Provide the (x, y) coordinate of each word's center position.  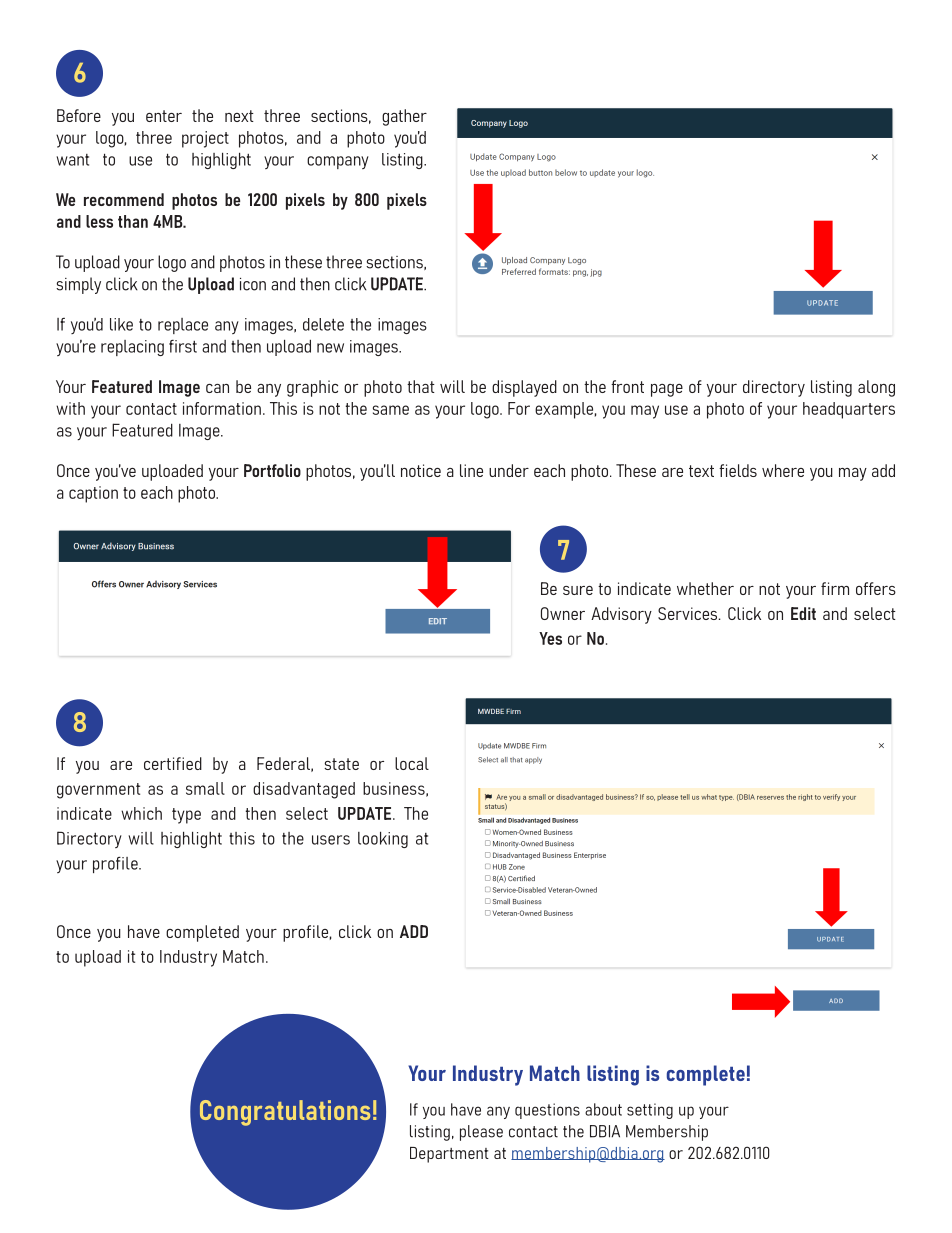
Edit (803, 613)
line (471, 470)
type (186, 816)
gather (404, 117)
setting (650, 1111)
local (412, 763)
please (481, 1133)
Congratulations (285, 1113)
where (783, 470)
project (205, 139)
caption (93, 494)
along (876, 388)
